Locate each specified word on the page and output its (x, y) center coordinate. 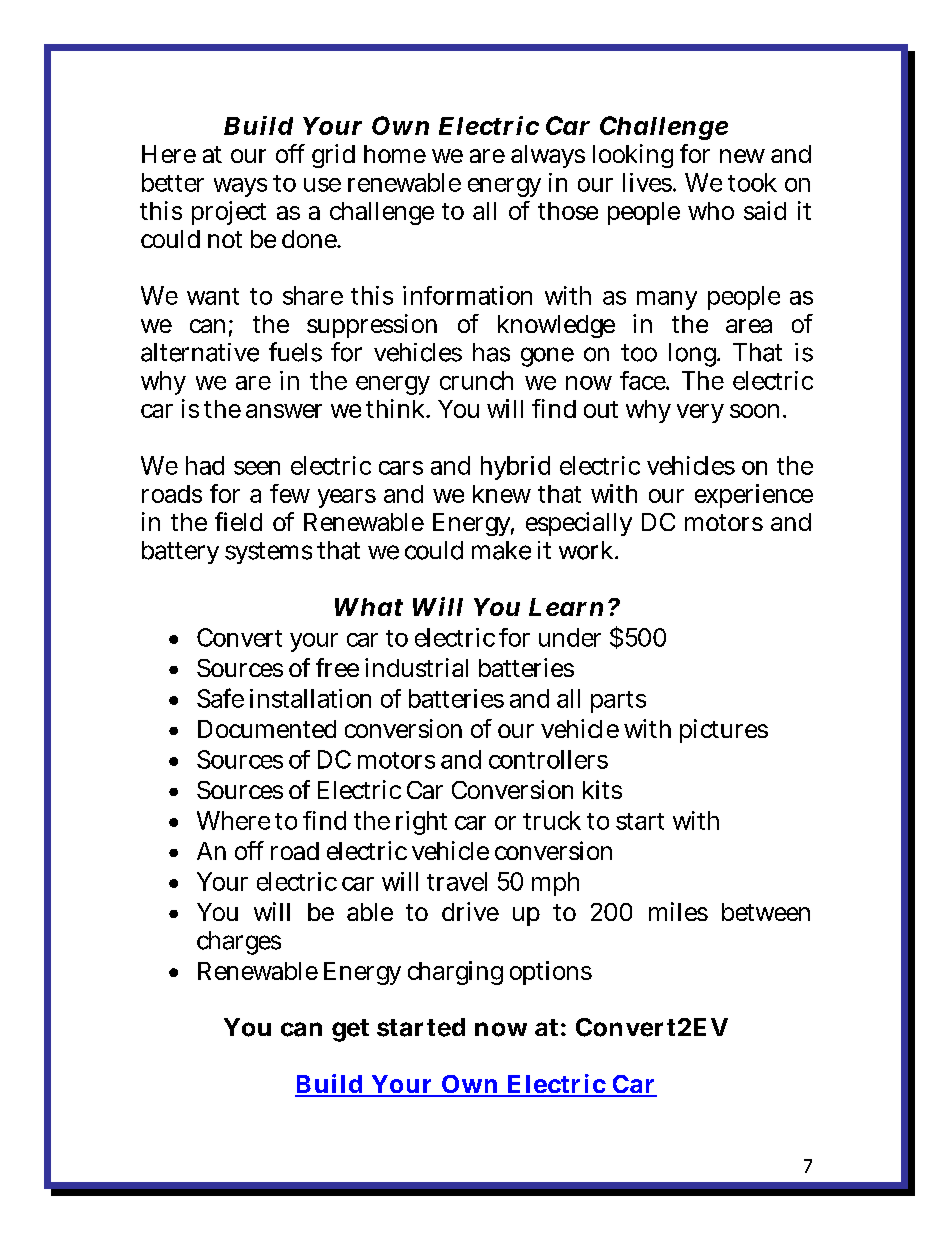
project (229, 213)
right (421, 823)
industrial (416, 667)
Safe (220, 698)
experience (754, 496)
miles (678, 911)
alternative (200, 352)
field (238, 521)
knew (502, 494)
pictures (724, 731)
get (350, 1030)
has (491, 352)
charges (239, 943)
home (395, 154)
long (694, 355)
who (711, 211)
